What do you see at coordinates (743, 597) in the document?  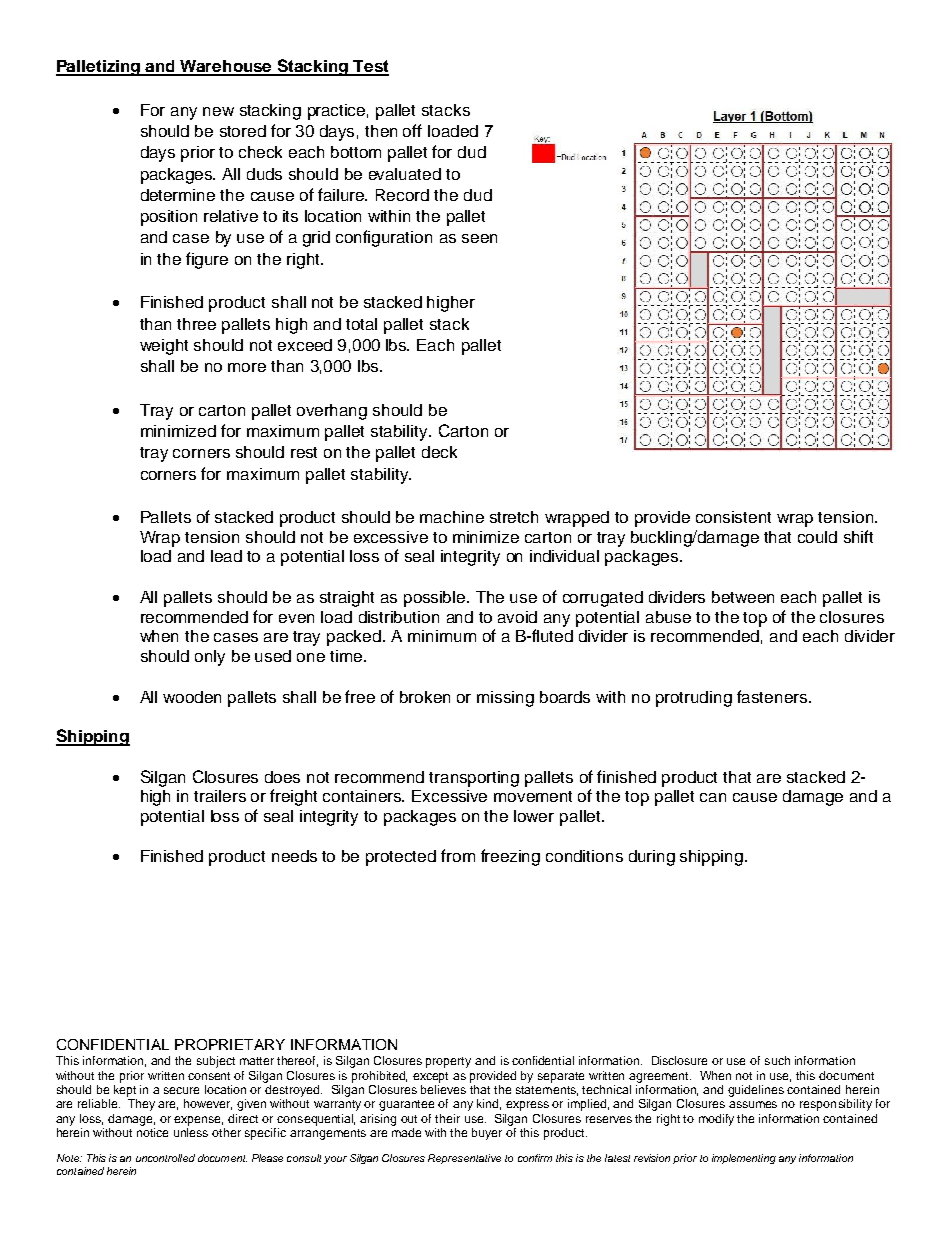 I see `between` at bounding box center [743, 597].
